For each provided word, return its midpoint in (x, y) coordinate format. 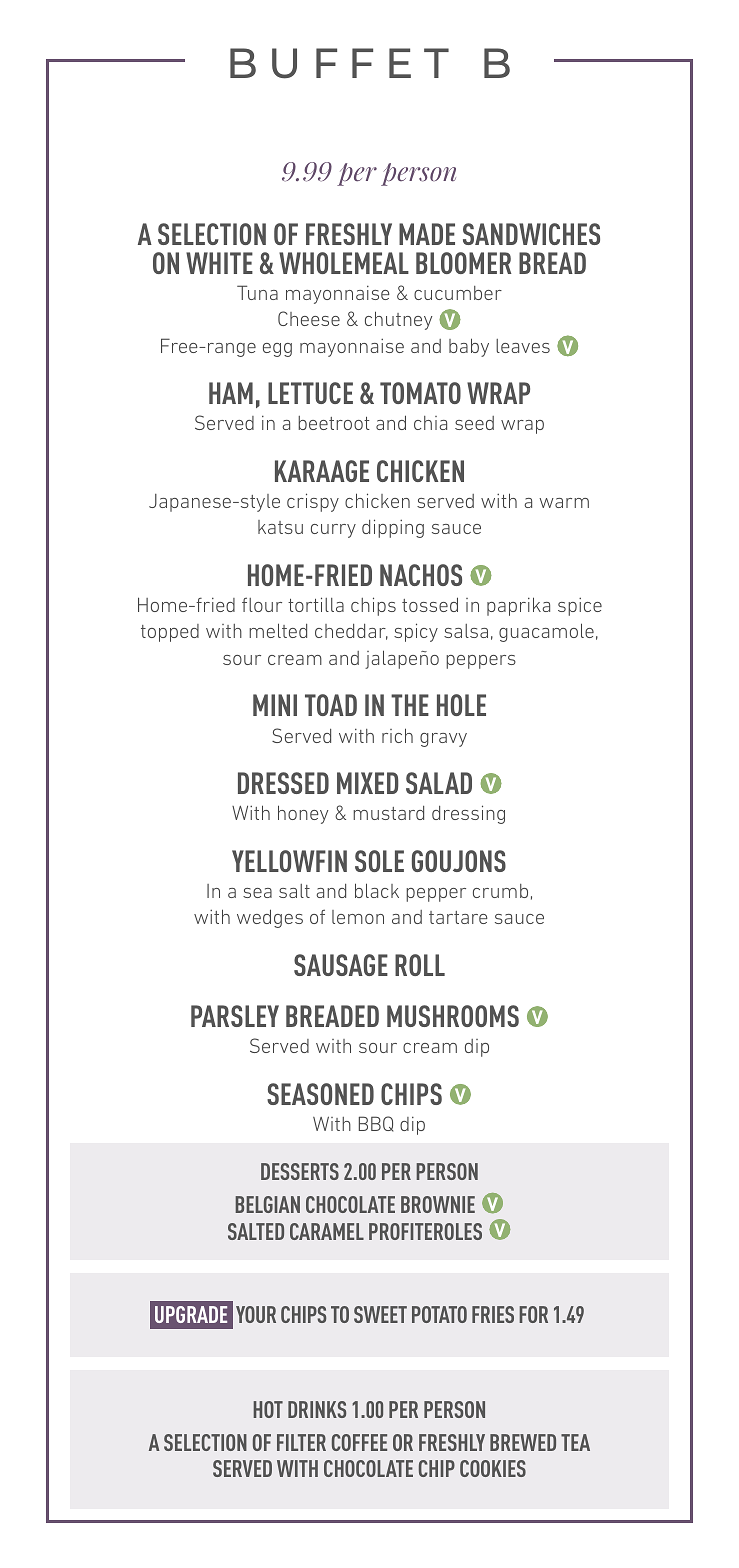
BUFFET (339, 63)
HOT (268, 1409)
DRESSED (283, 783)
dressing (468, 814)
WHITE (219, 263)
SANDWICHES (531, 234)
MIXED (368, 783)
